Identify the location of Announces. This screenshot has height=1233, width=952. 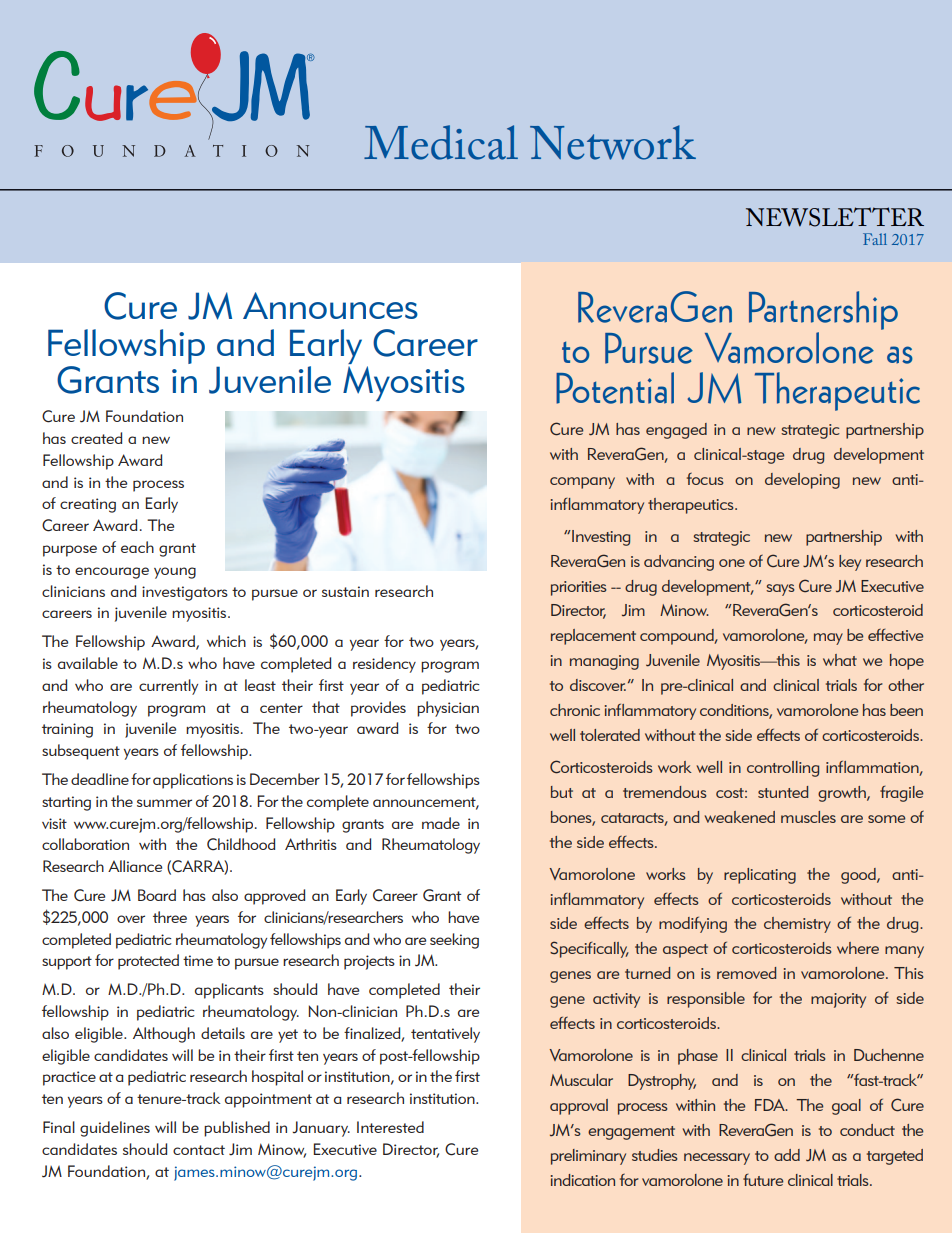
(330, 305).
